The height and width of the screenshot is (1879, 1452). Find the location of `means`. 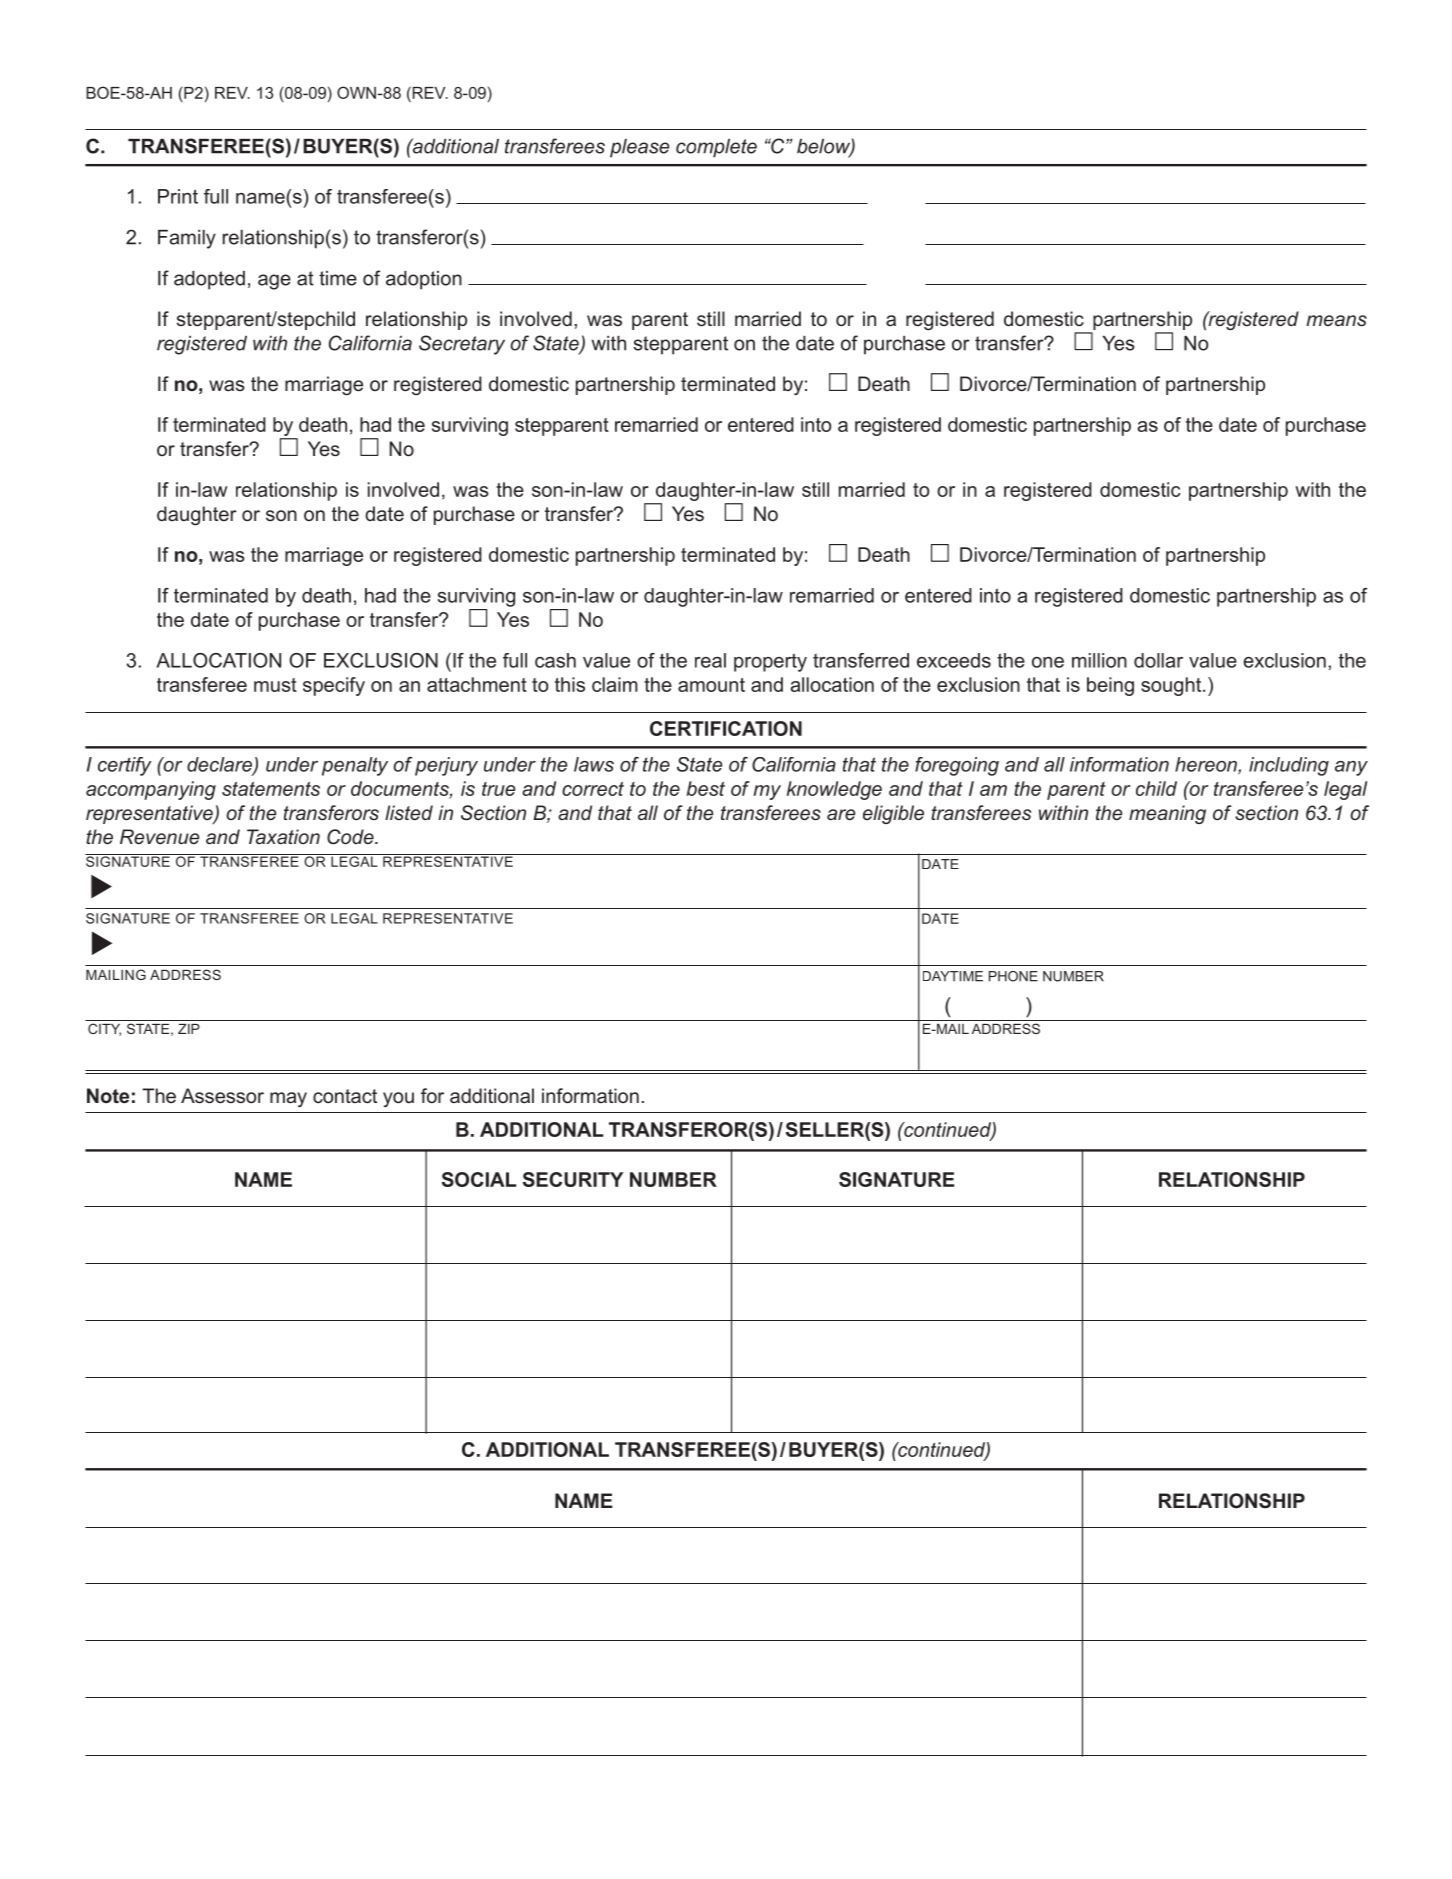

means is located at coordinates (1336, 320).
